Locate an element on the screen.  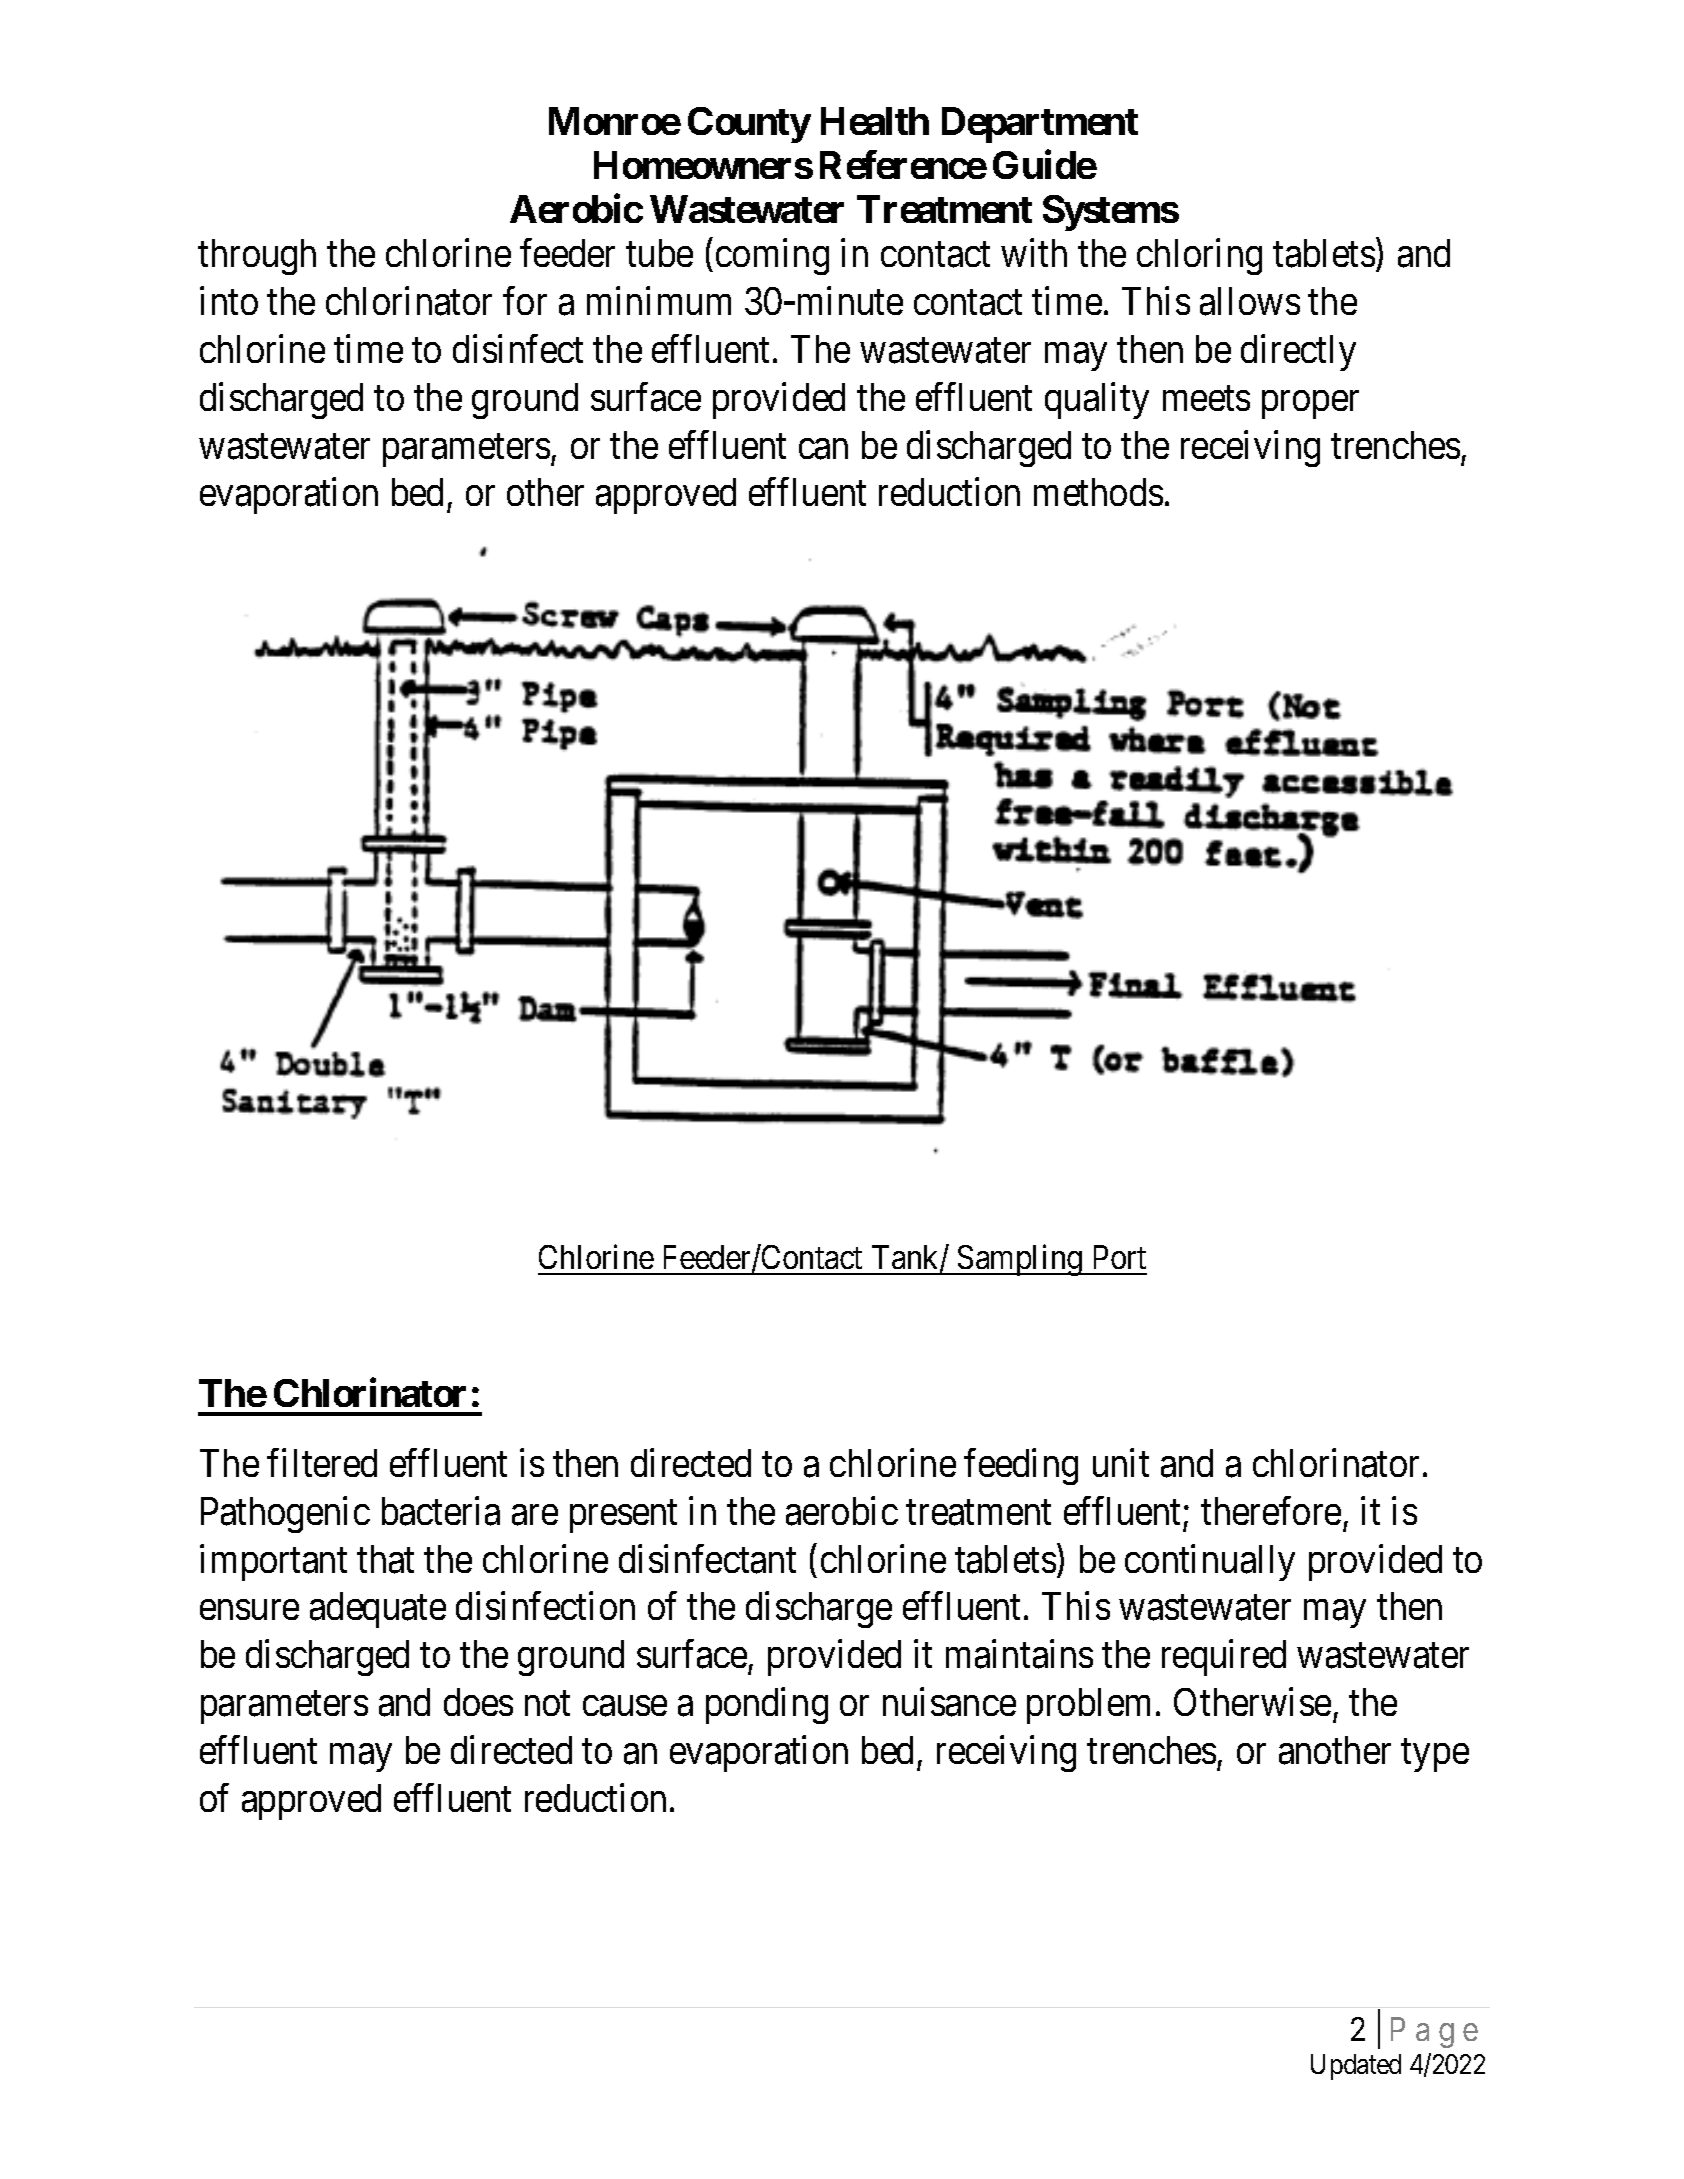
feeding is located at coordinates (1021, 1467).
